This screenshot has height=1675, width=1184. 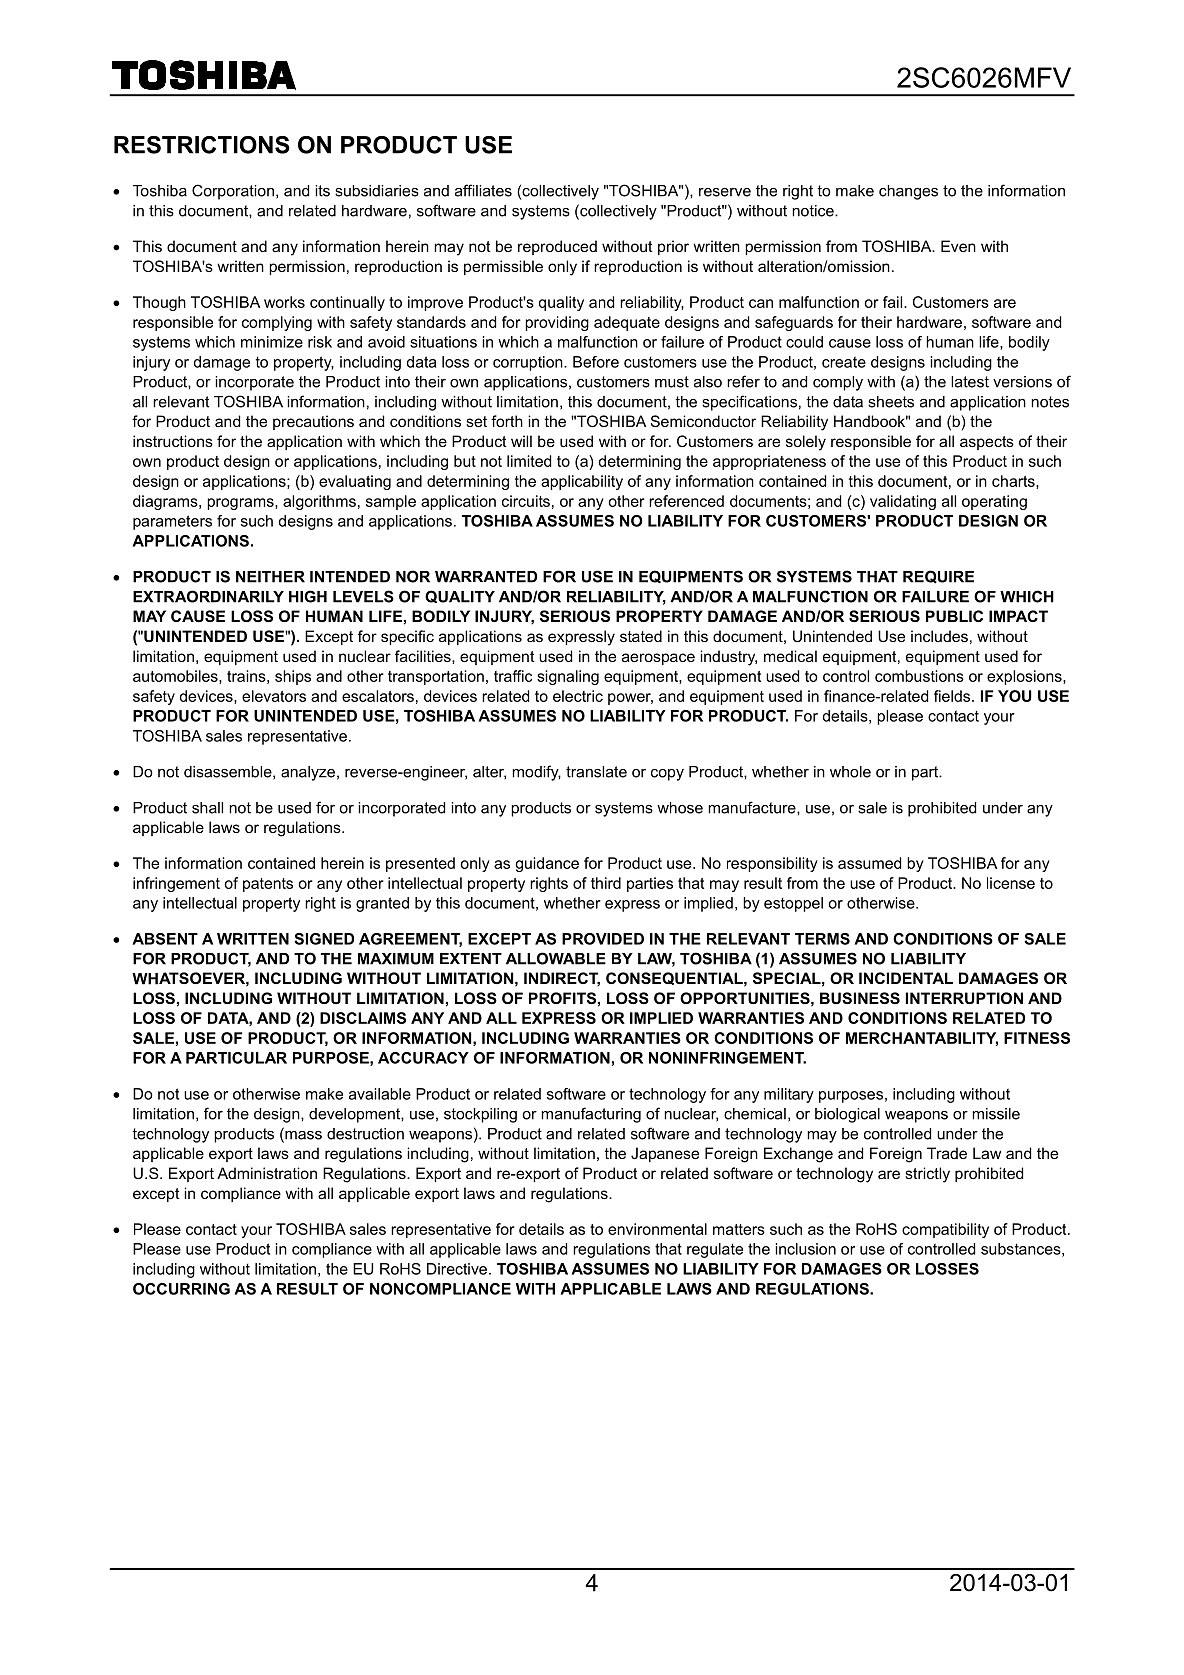 I want to click on changes, so click(x=908, y=192).
